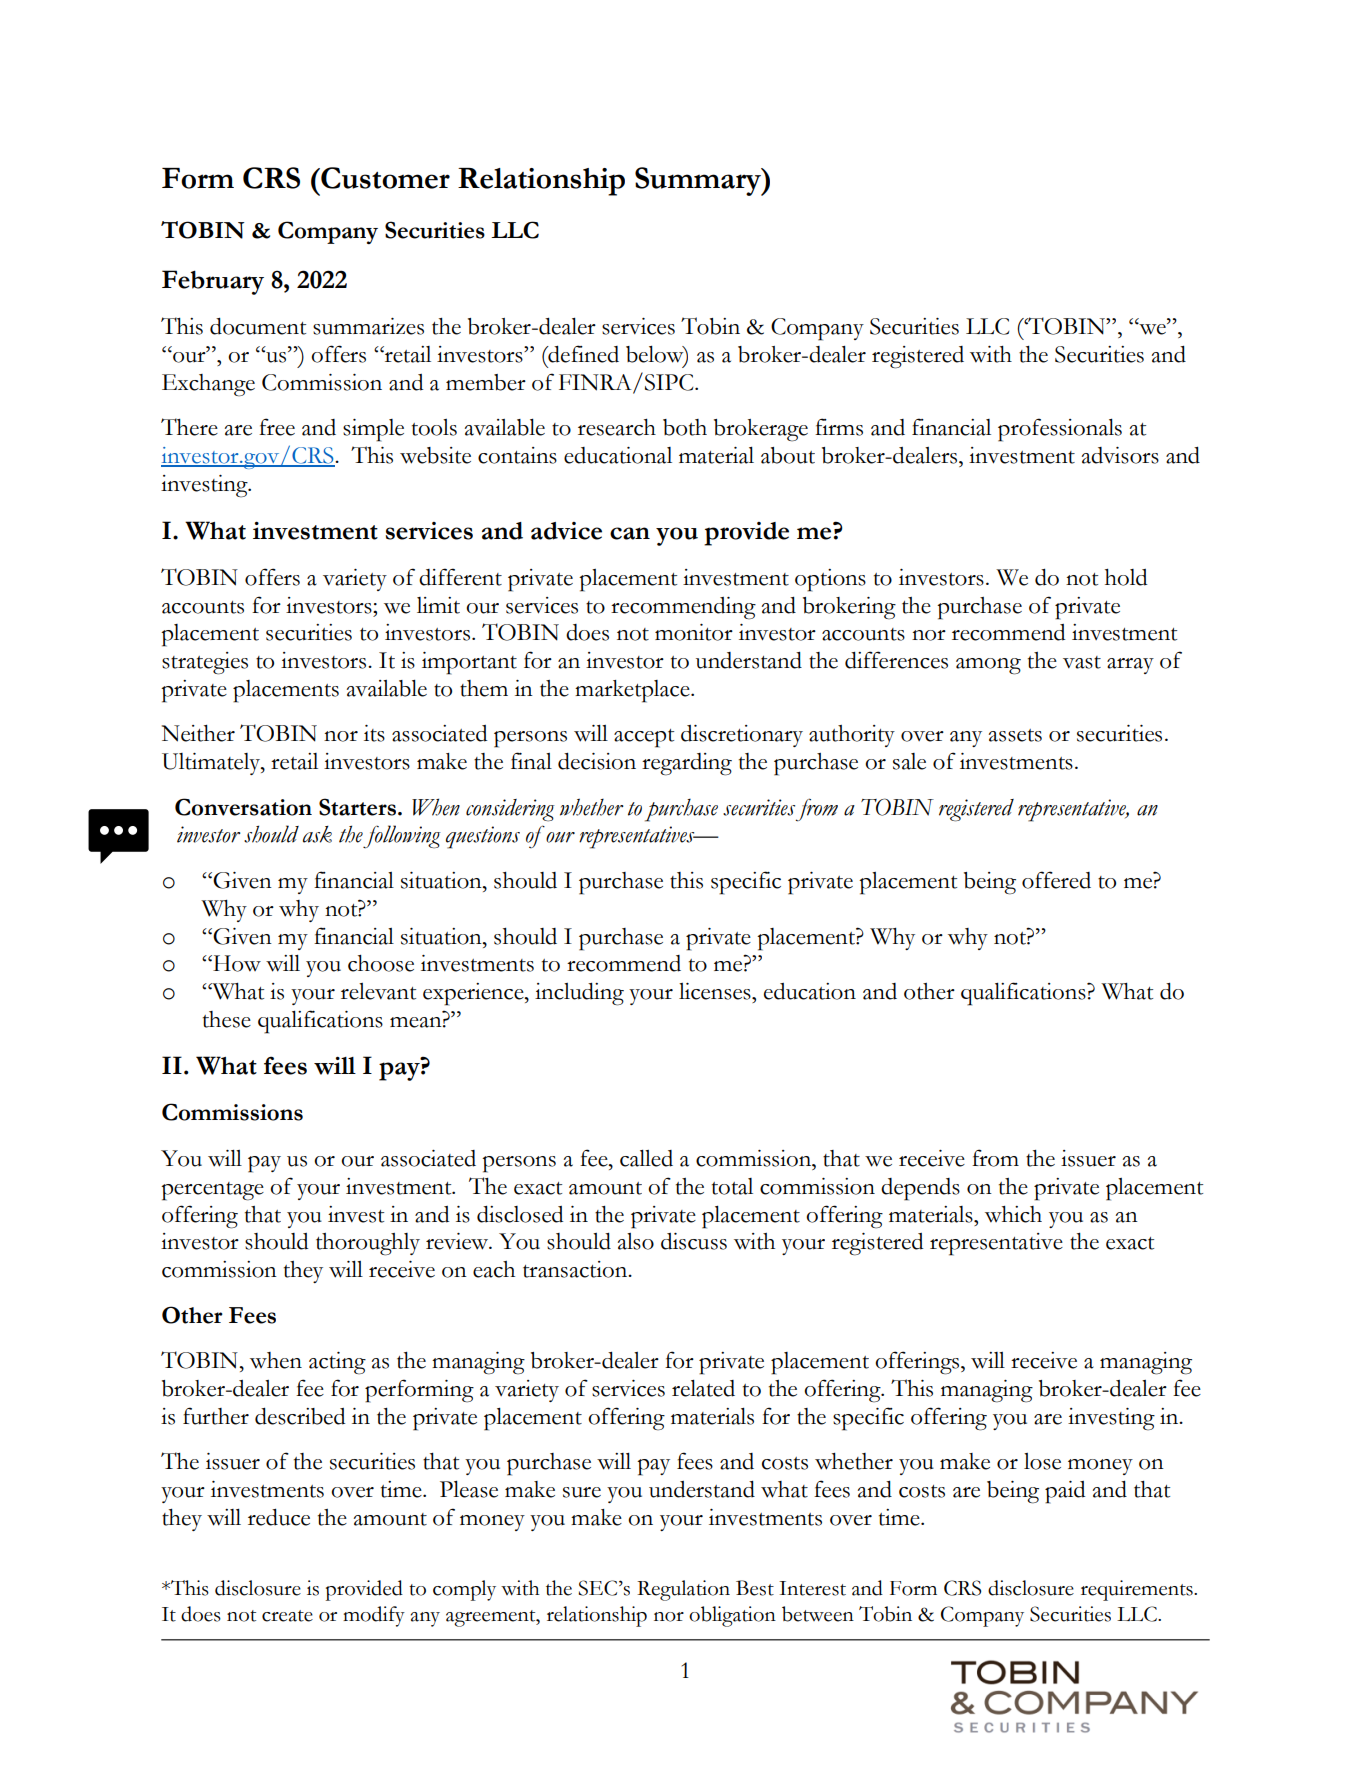 The height and width of the screenshot is (1774, 1371). What do you see at coordinates (1015, 735) in the screenshot?
I see `assets` at bounding box center [1015, 735].
